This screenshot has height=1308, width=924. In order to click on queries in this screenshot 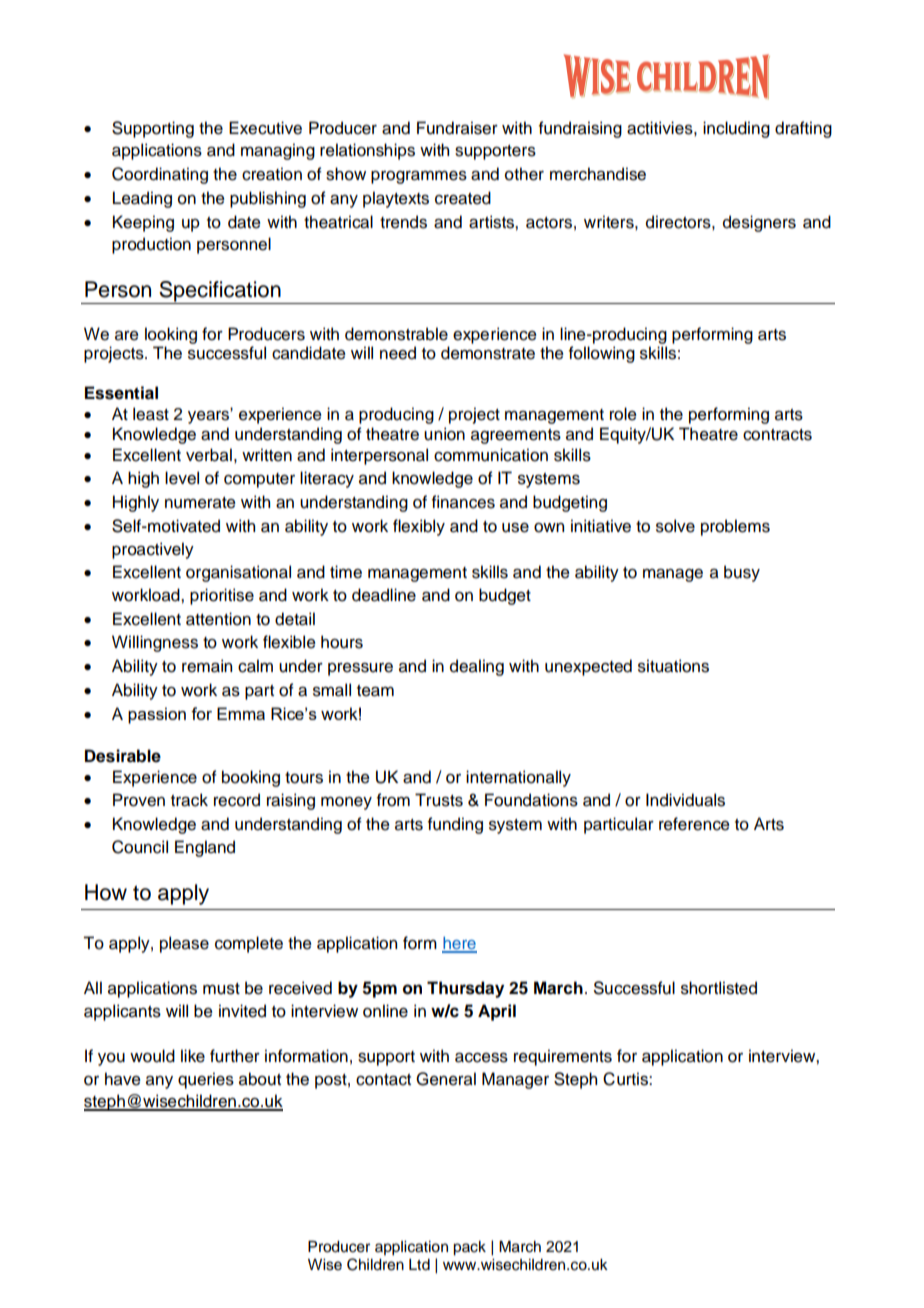, I will do `click(206, 1080)`.
